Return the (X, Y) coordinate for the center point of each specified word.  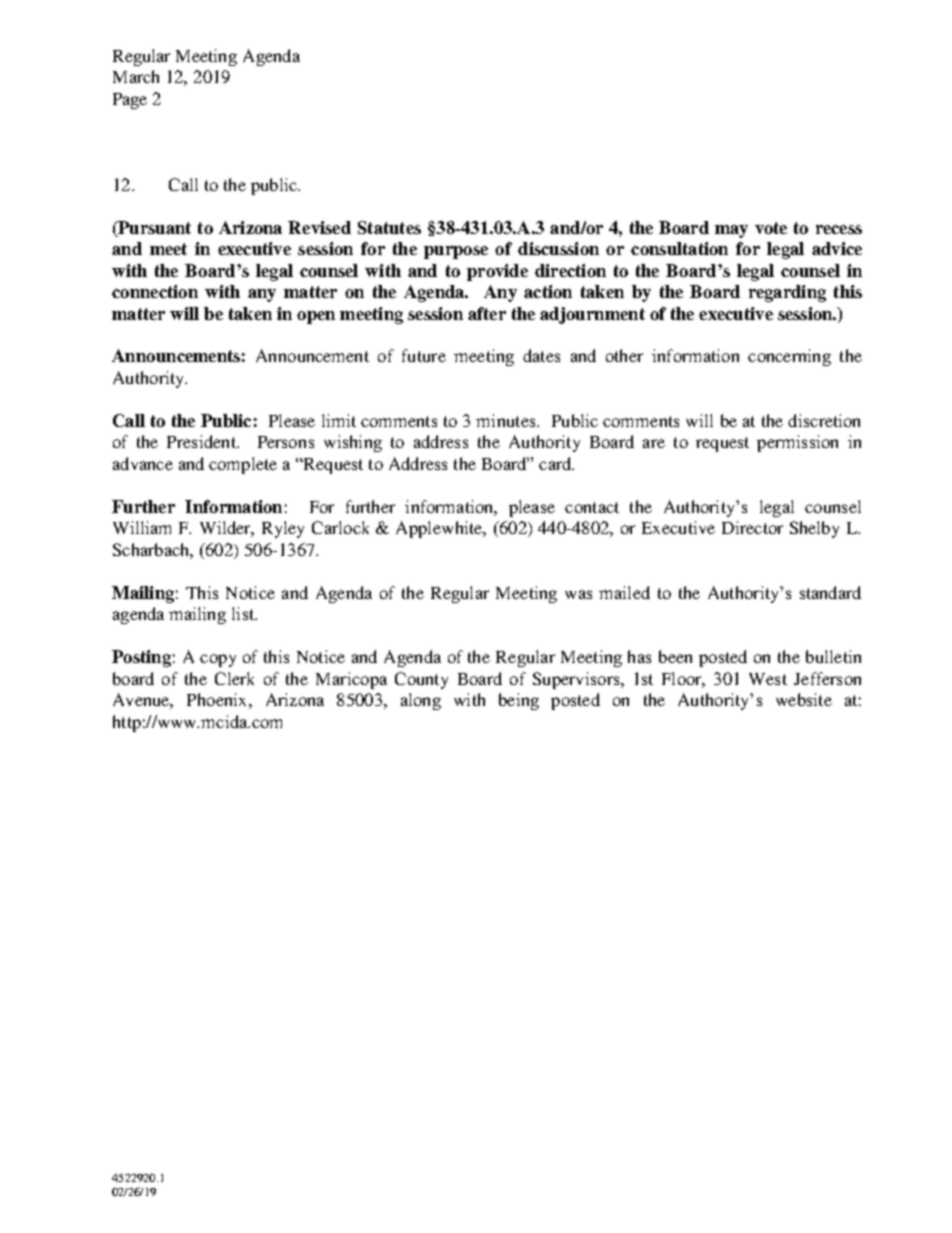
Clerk (234, 678)
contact (592, 507)
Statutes (389, 227)
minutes (507, 420)
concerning (789, 357)
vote (771, 228)
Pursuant (153, 229)
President (202, 441)
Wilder (227, 529)
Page (130, 101)
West (768, 679)
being (519, 701)
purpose (456, 252)
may (731, 231)
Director (752, 527)
